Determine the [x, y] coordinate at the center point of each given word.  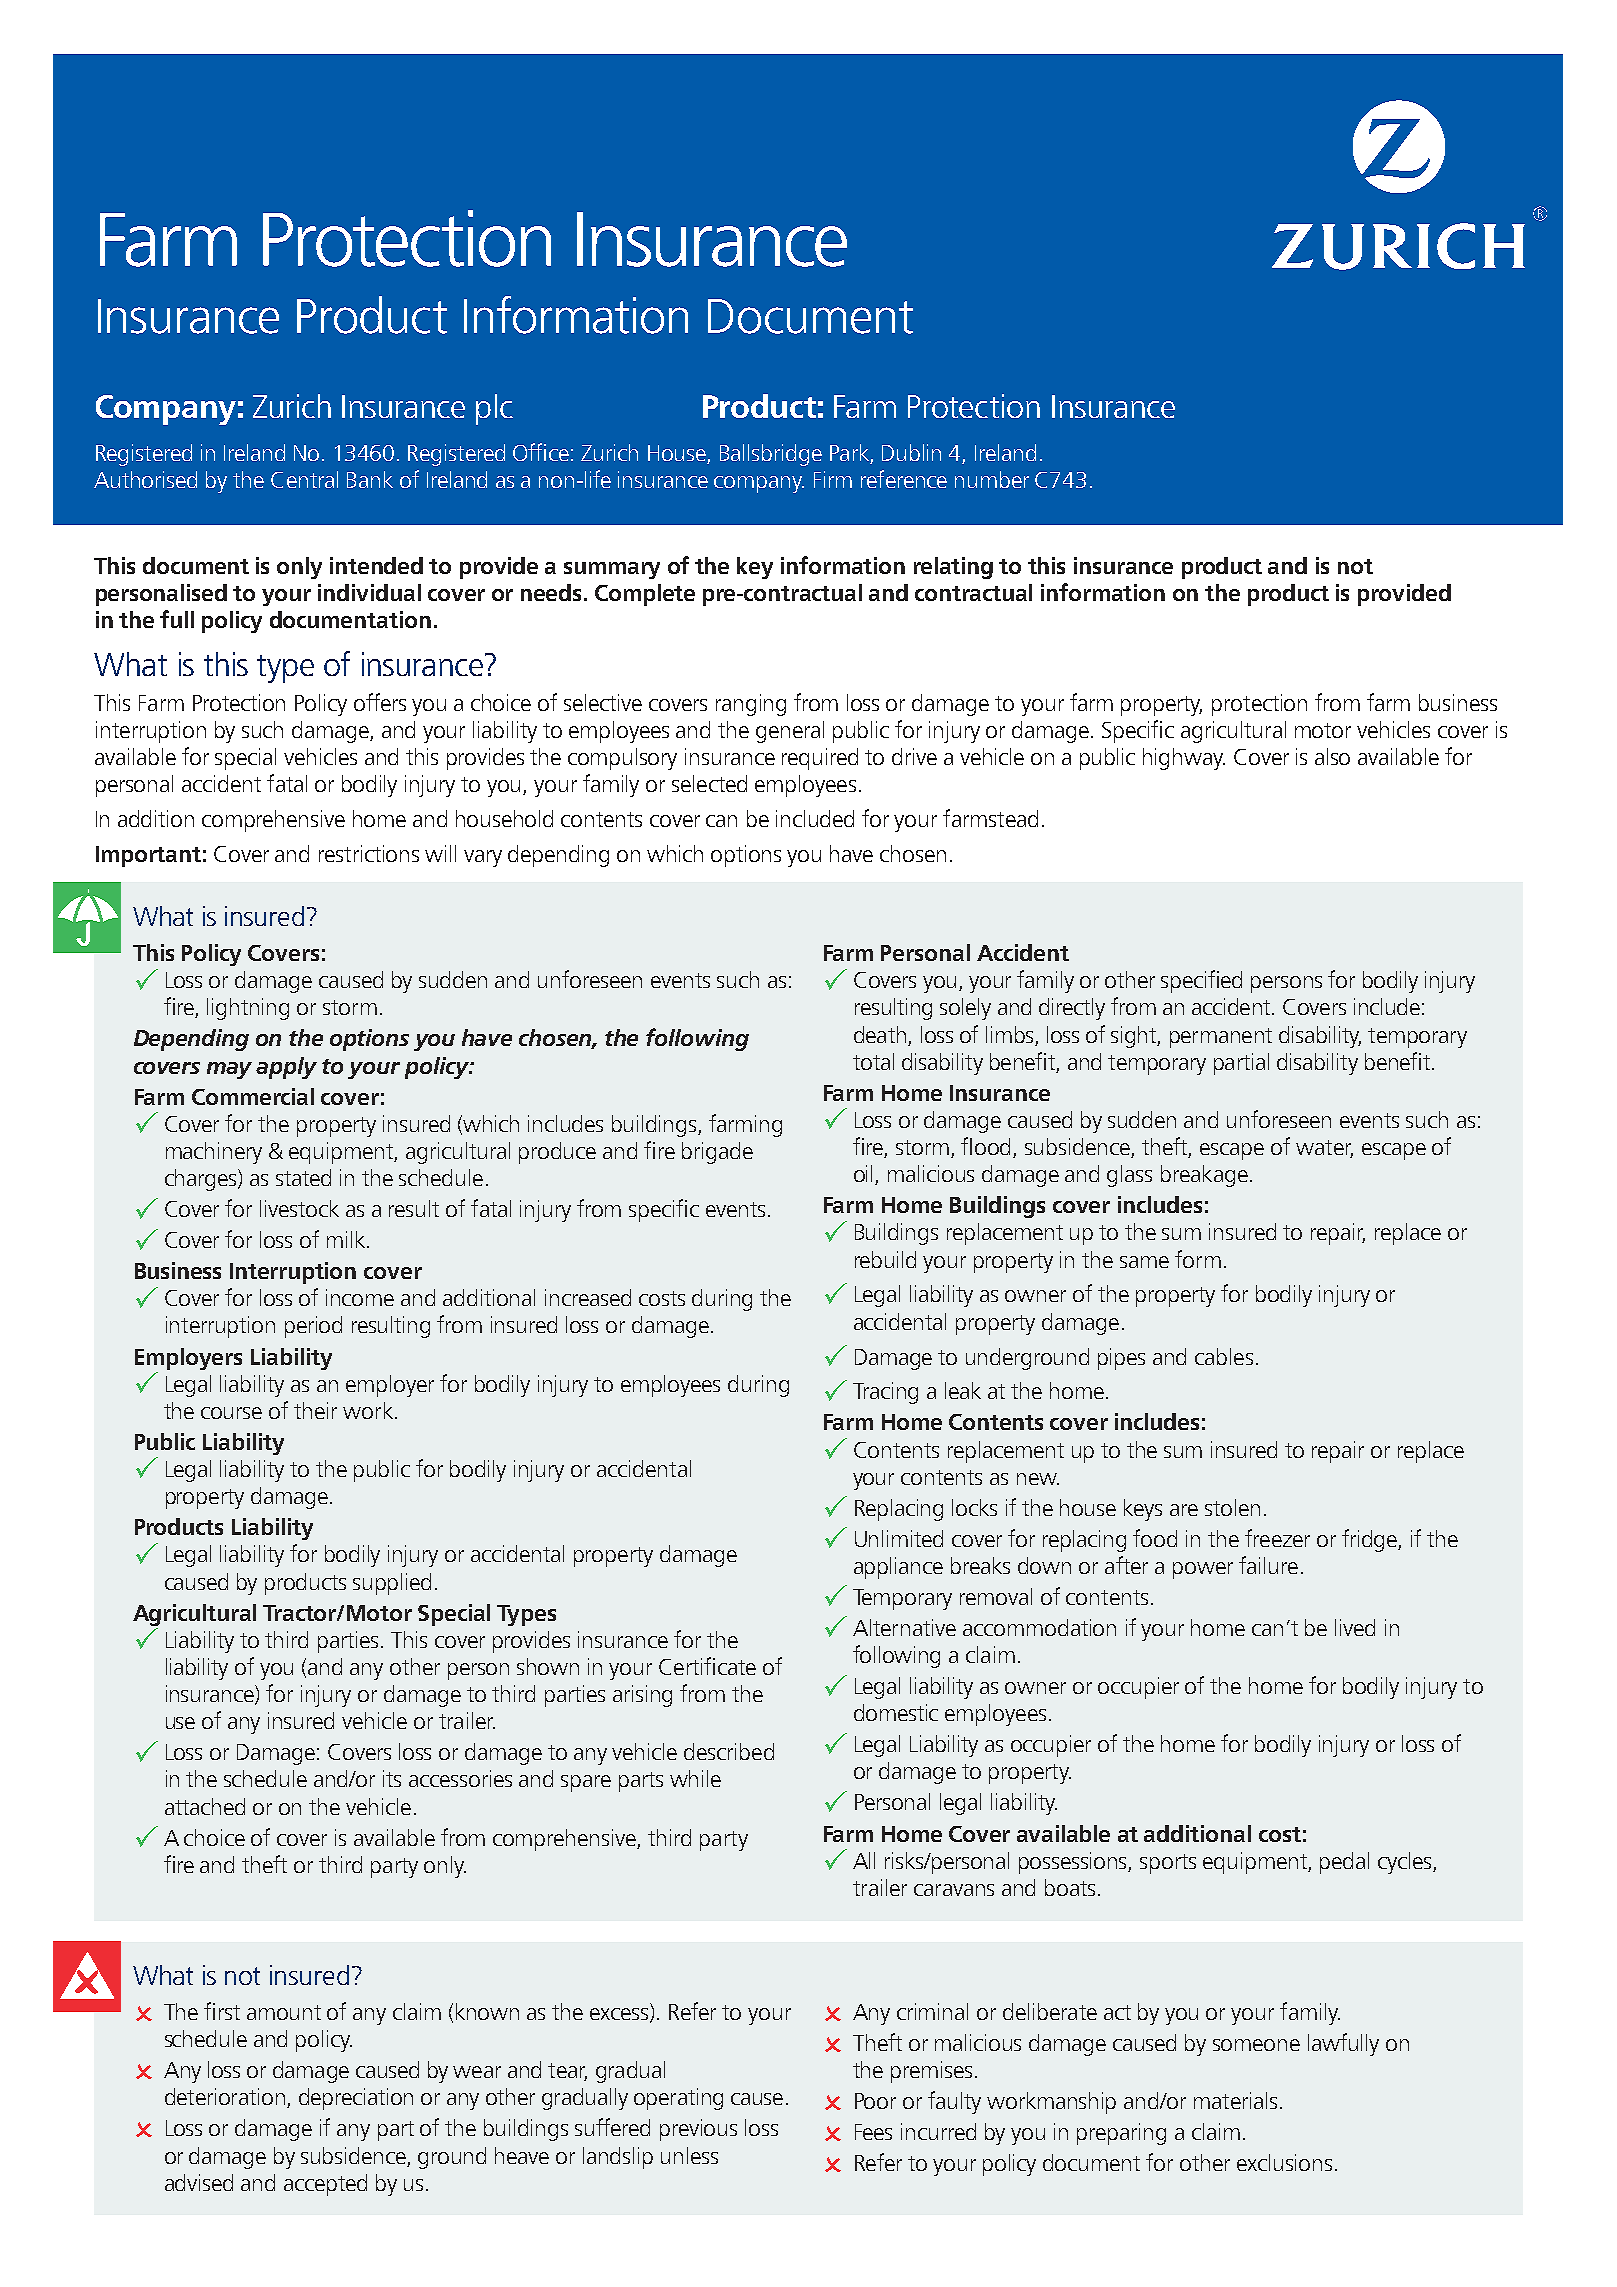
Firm [833, 479]
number [992, 479]
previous [698, 2130]
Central [304, 479]
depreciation [356, 2099]
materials [1235, 2100]
